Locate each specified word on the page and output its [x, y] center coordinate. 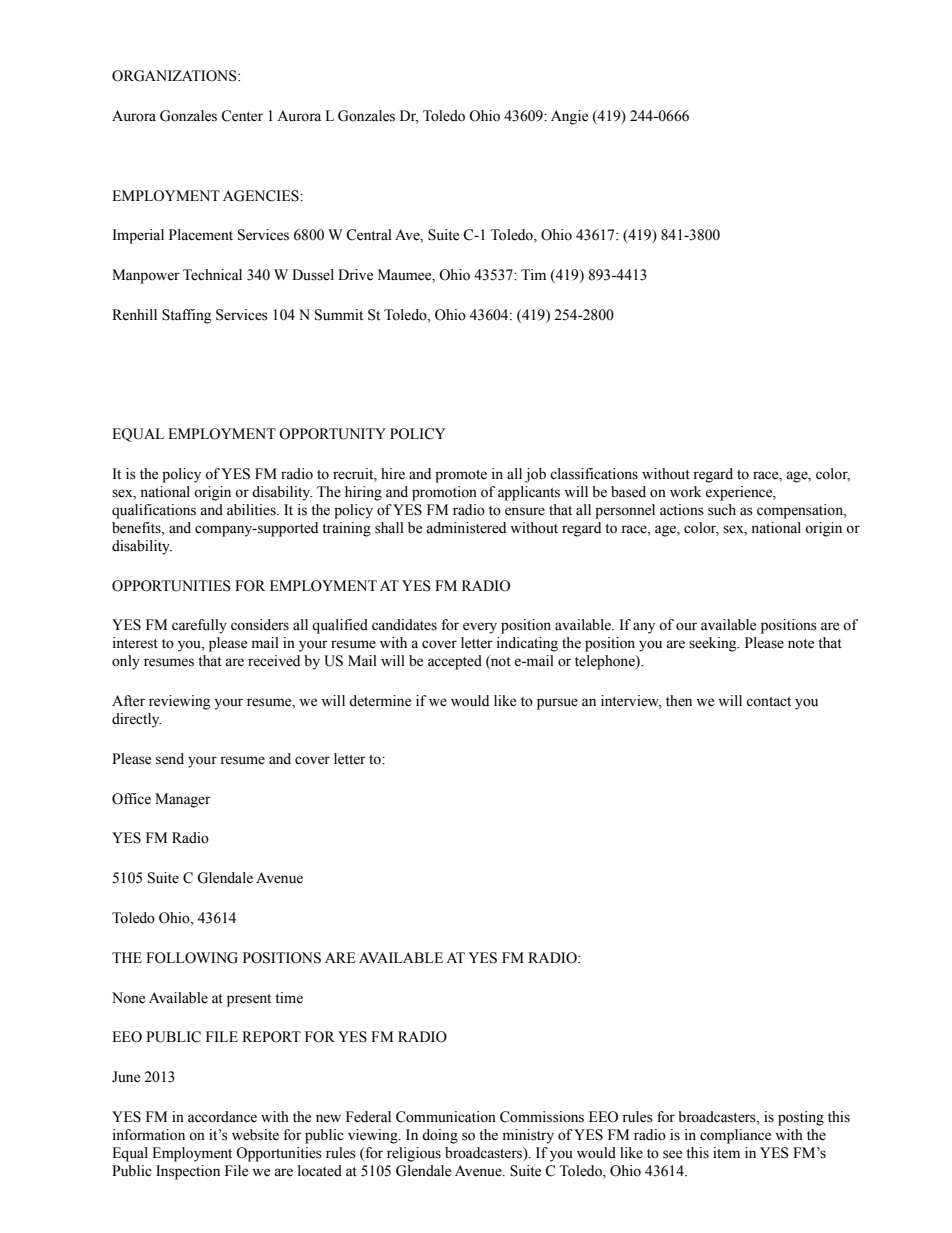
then [679, 701]
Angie [569, 117]
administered [466, 528]
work [685, 492]
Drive [355, 275]
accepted [455, 662]
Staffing [186, 316]
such [722, 510]
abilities [252, 510]
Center [242, 116]
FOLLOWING [192, 958]
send [170, 759]
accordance [222, 1117]
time [289, 998]
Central [369, 235]
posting [801, 1118]
